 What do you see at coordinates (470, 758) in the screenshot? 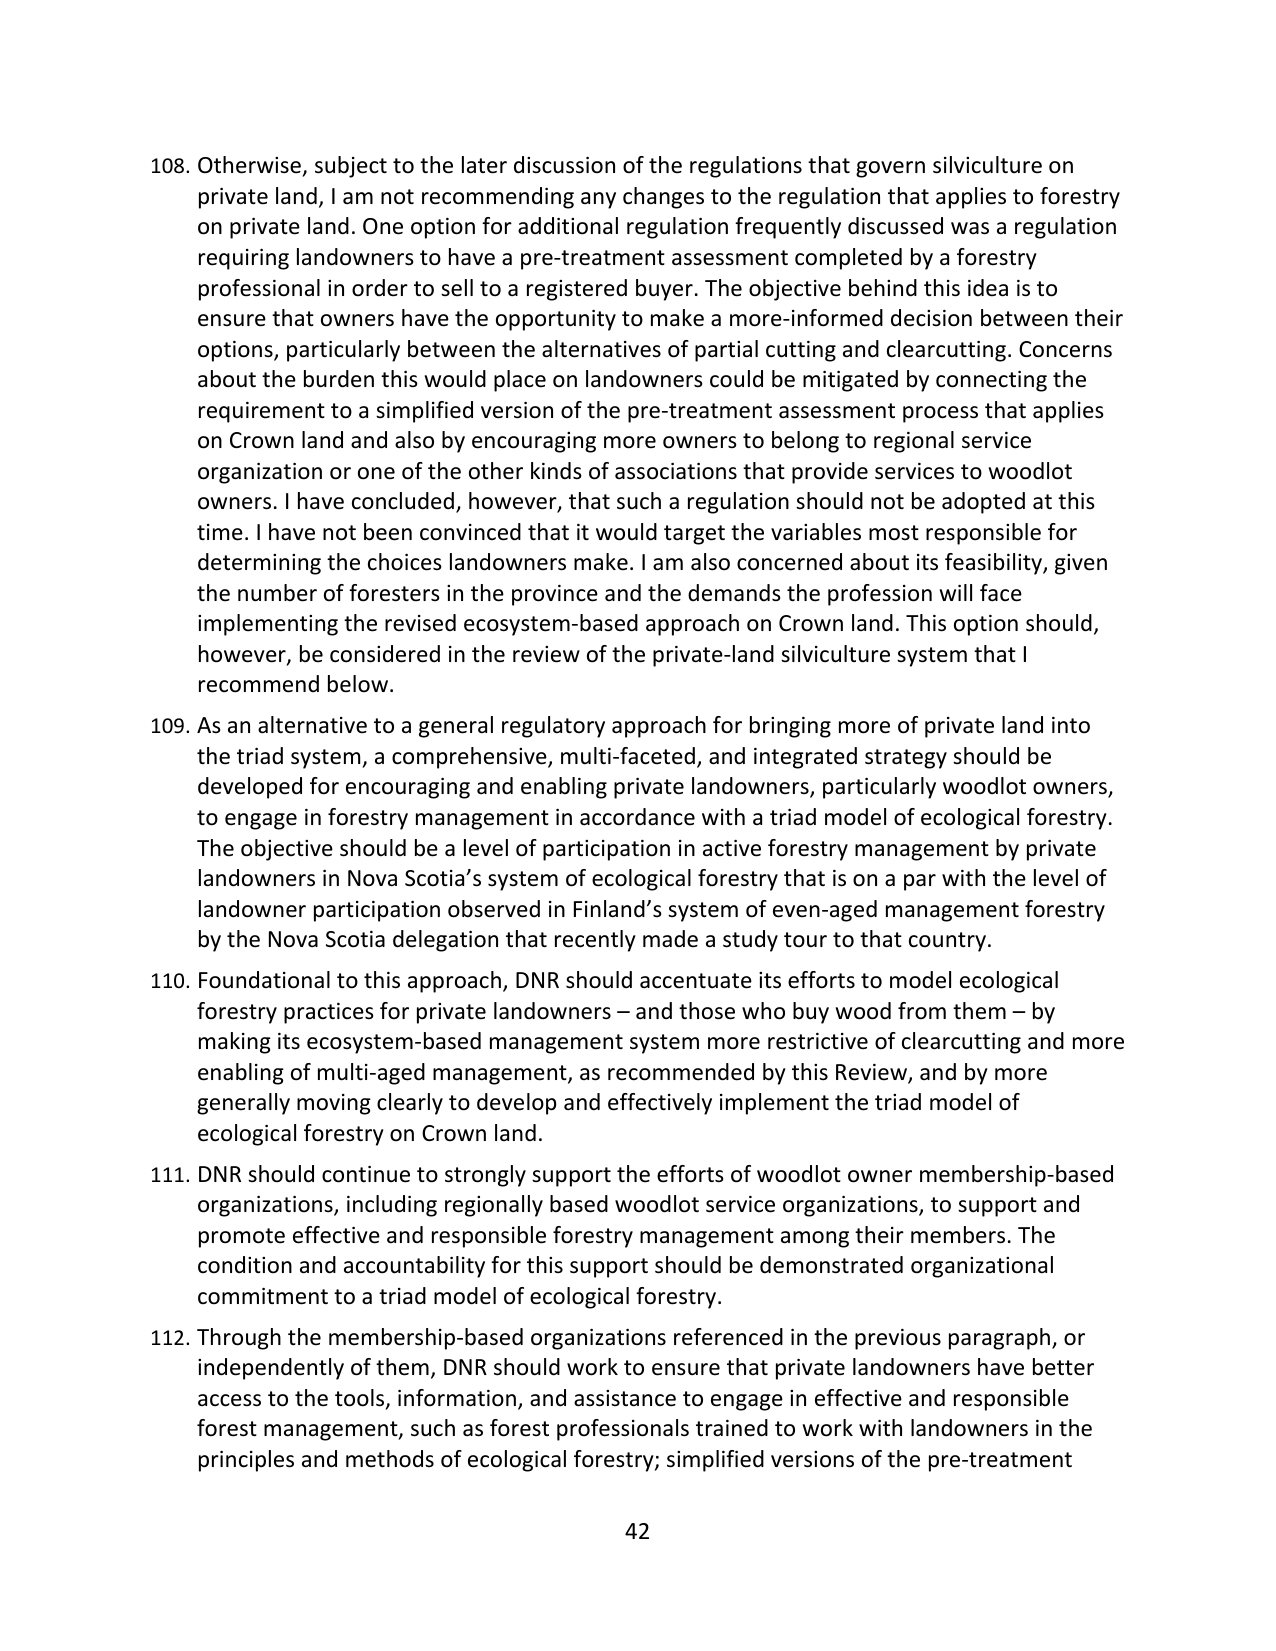
I see `comprehensive` at bounding box center [470, 758].
